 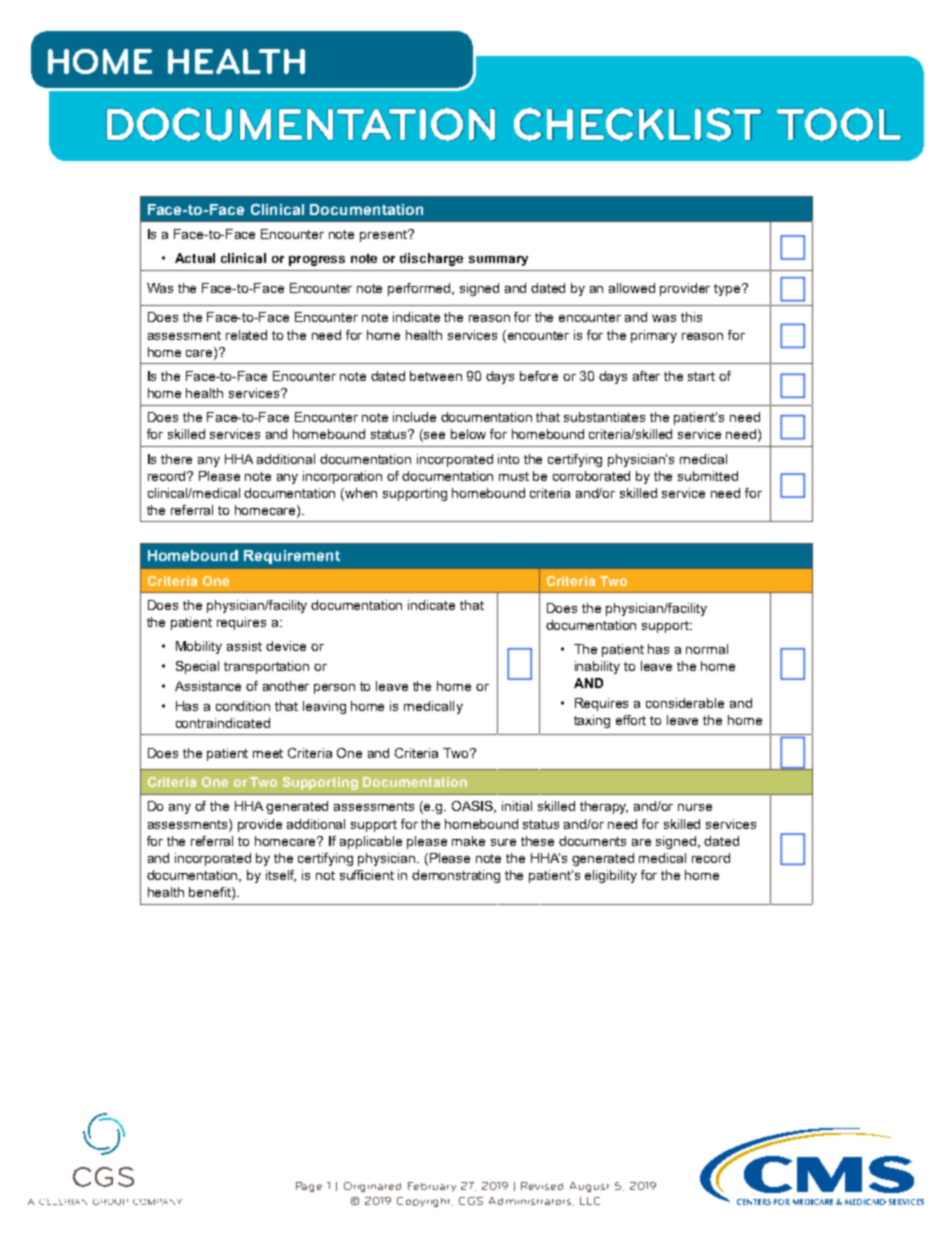 I want to click on eligibility, so click(x=611, y=876).
